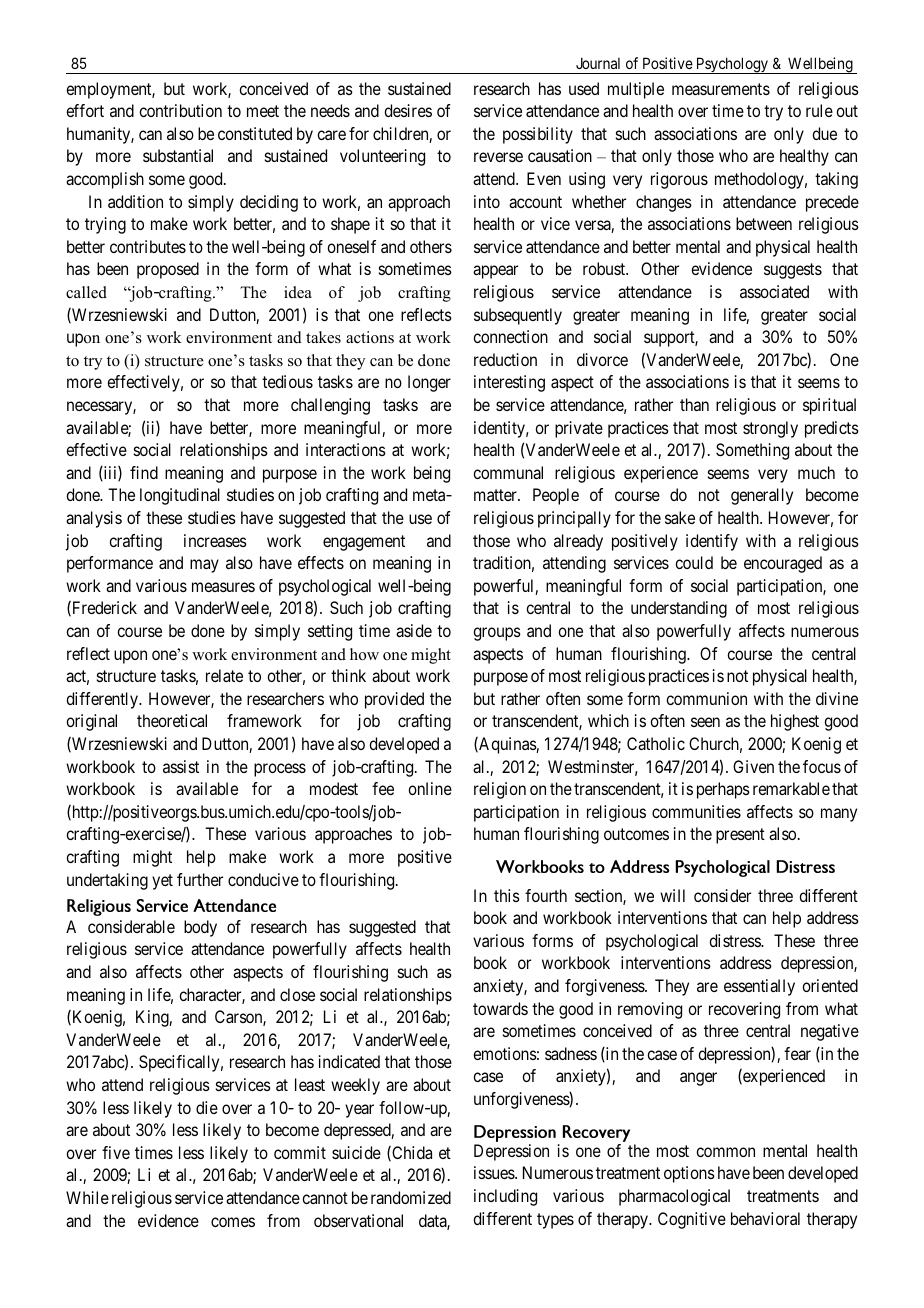  I want to click on measurements, so click(721, 89).
